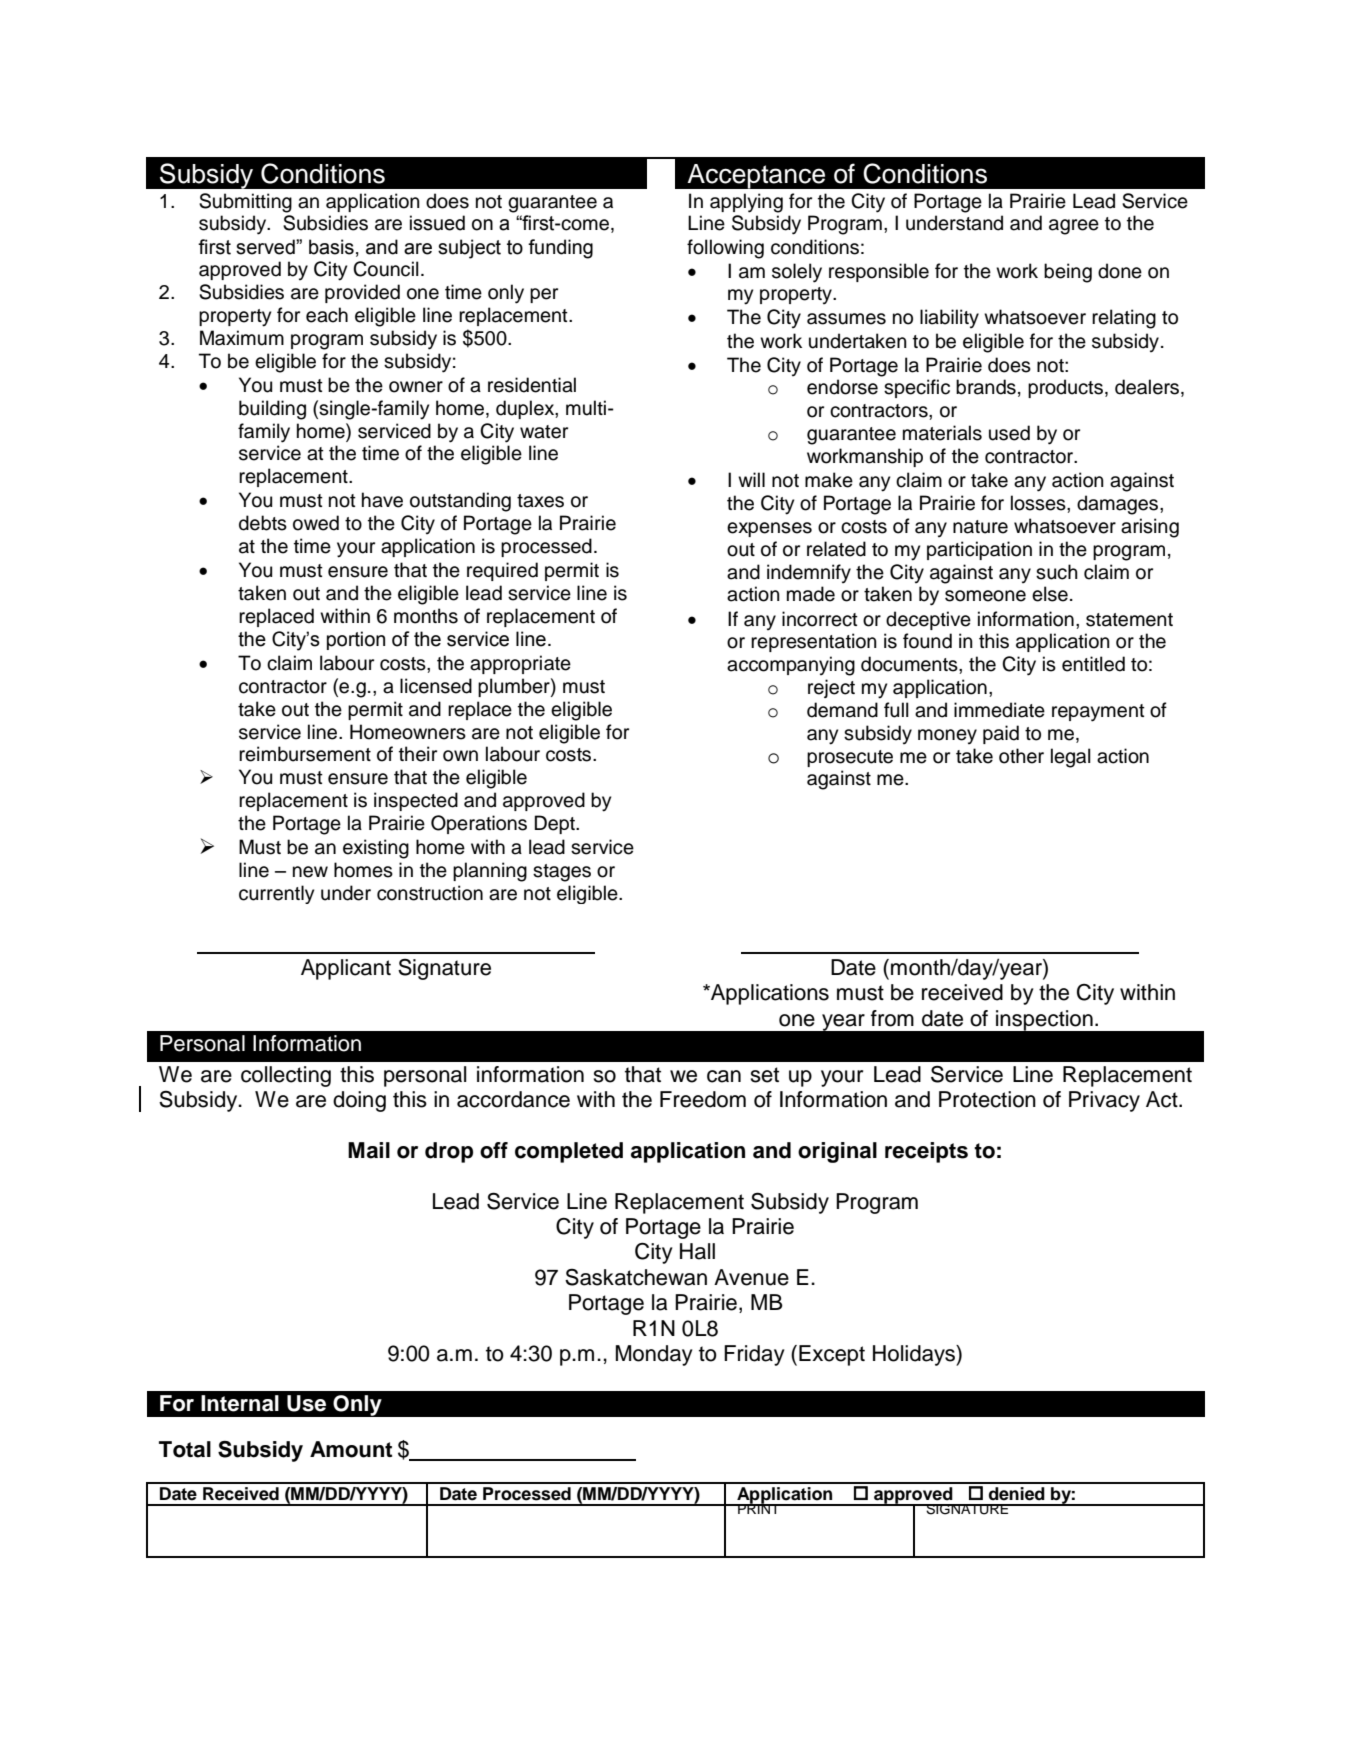 Image resolution: width=1351 pixels, height=1748 pixels. What do you see at coordinates (356, 640) in the document?
I see `portion` at bounding box center [356, 640].
